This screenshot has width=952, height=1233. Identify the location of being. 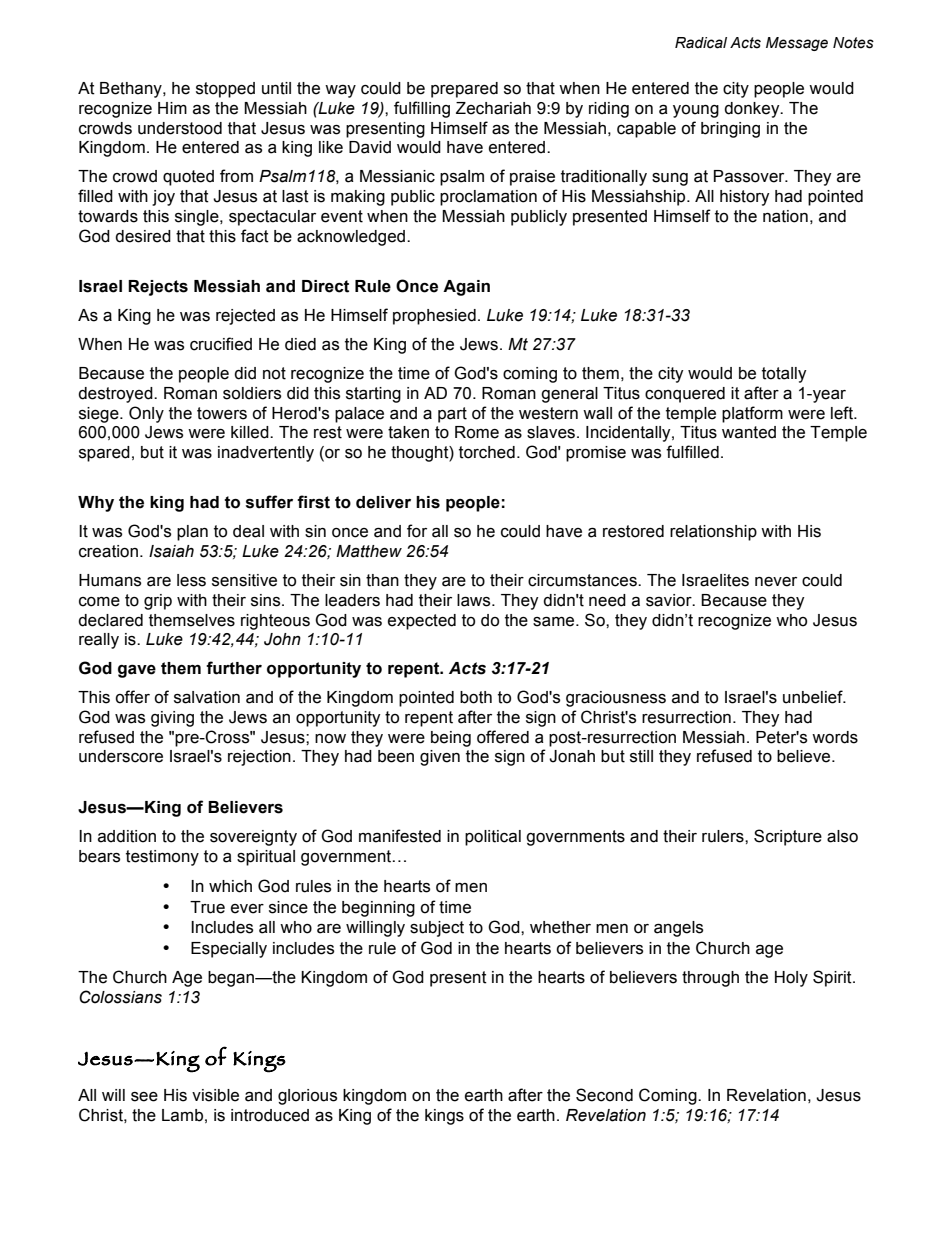
(451, 739).
